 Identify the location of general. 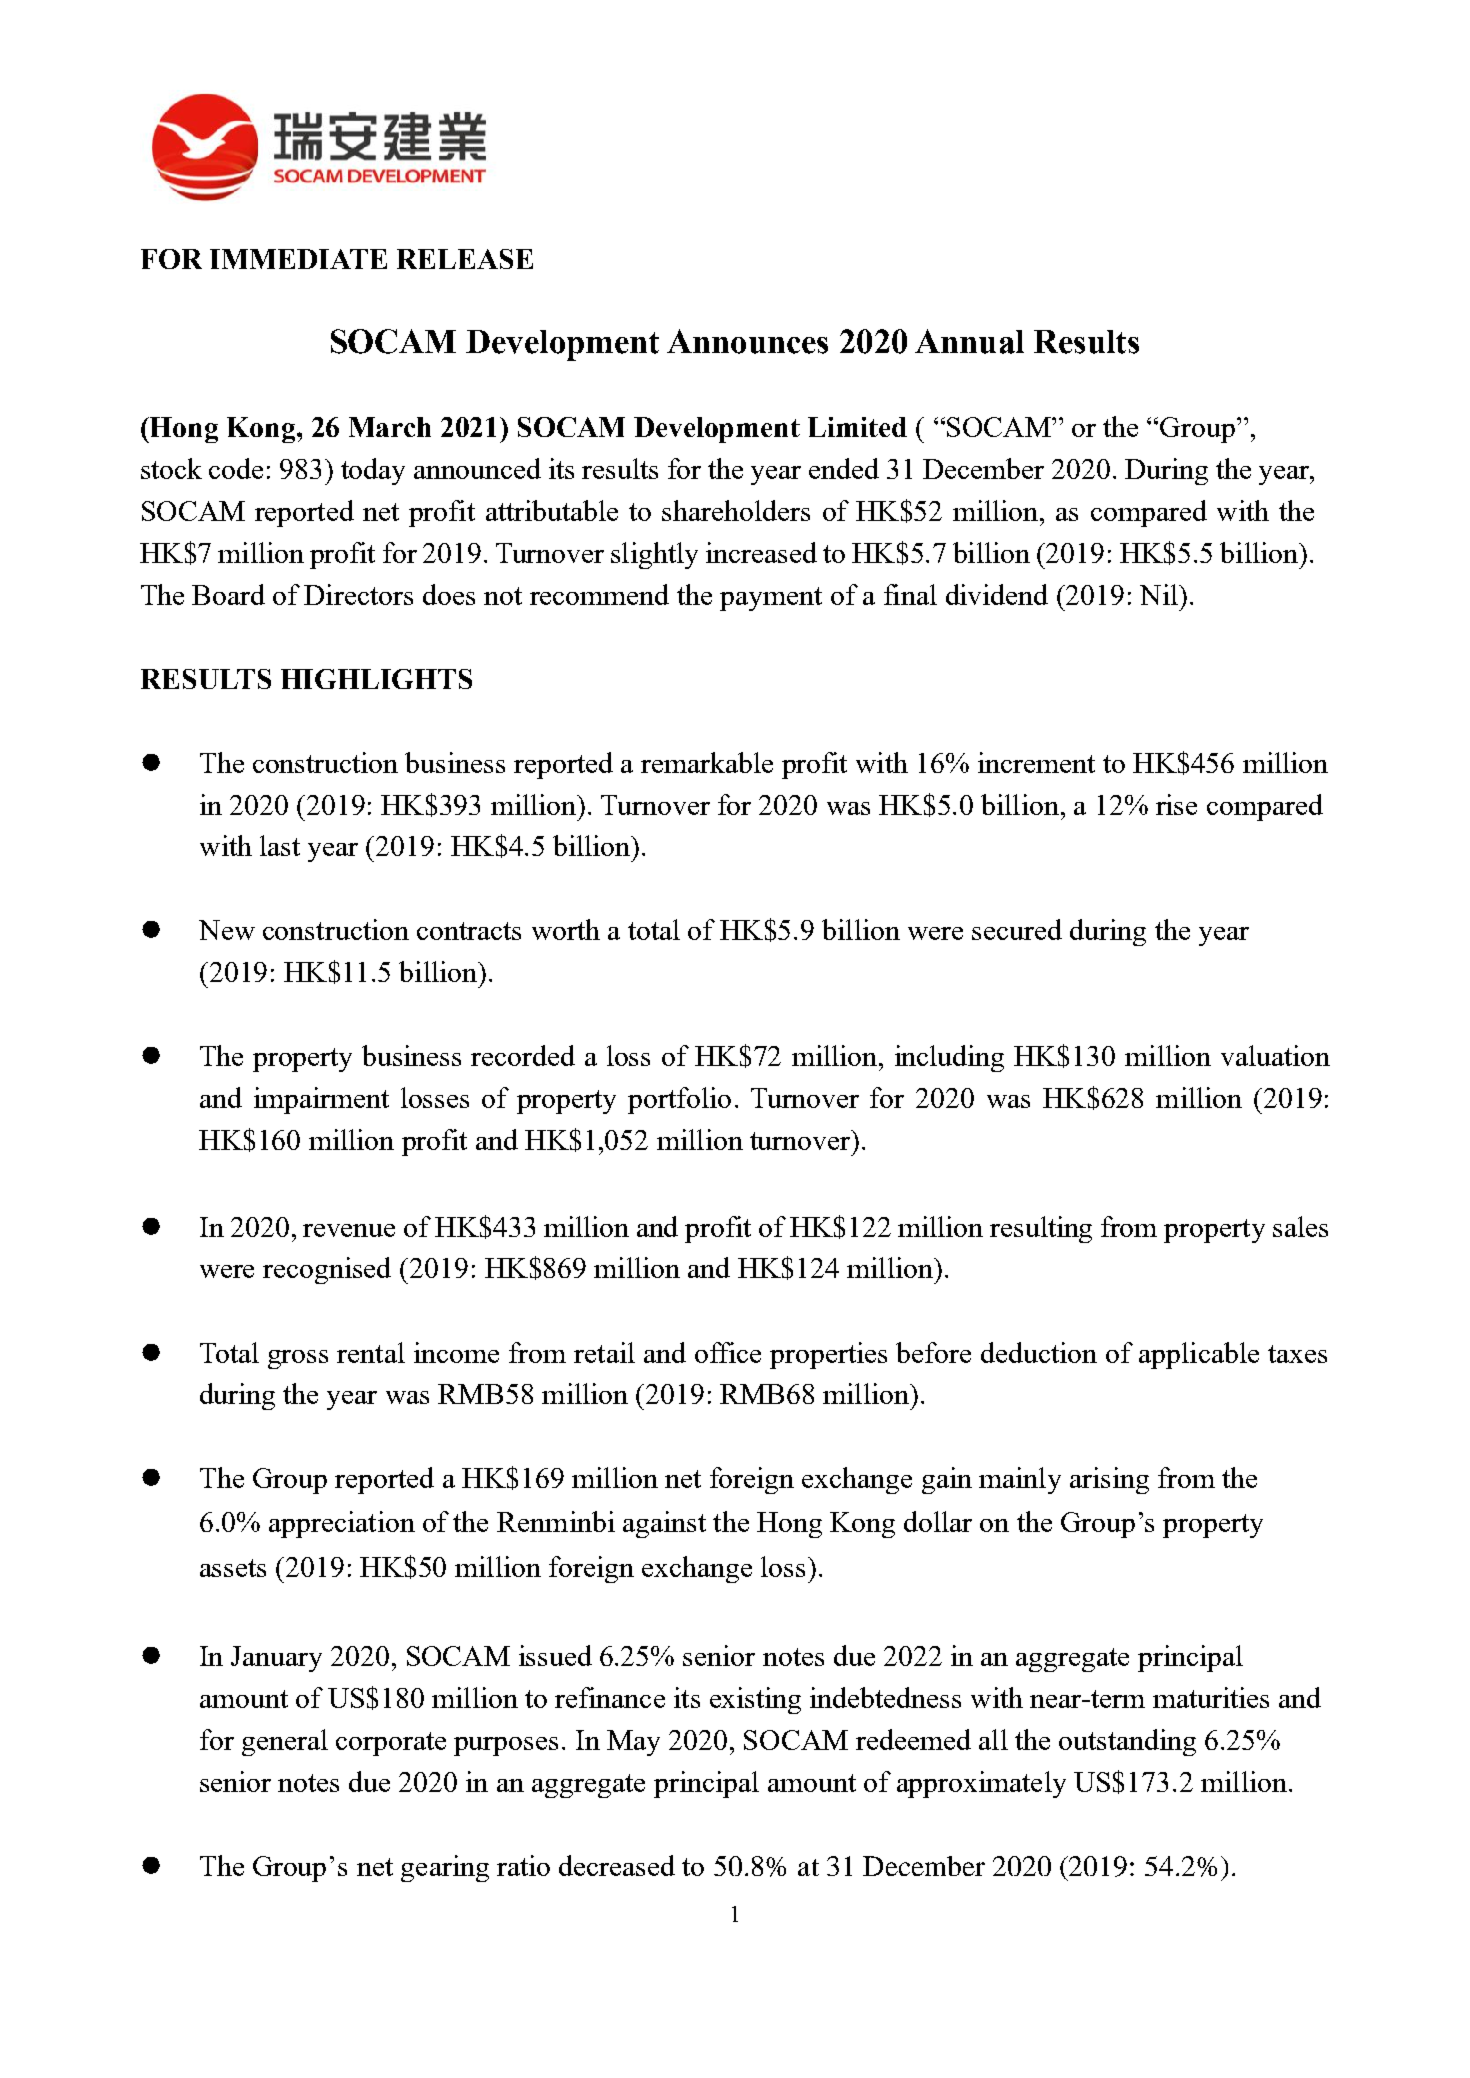
(285, 1742).
